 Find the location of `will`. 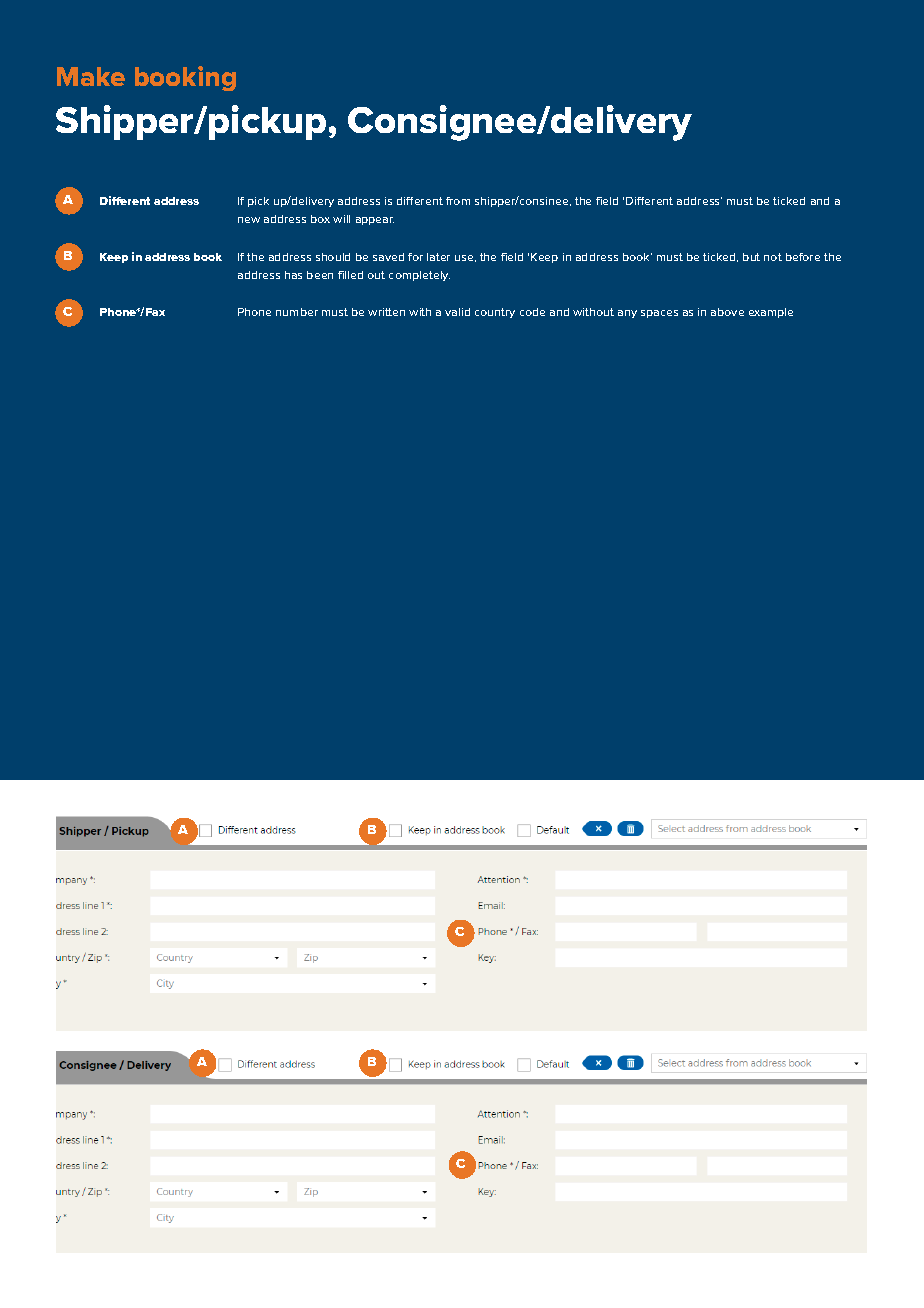

will is located at coordinates (341, 219).
